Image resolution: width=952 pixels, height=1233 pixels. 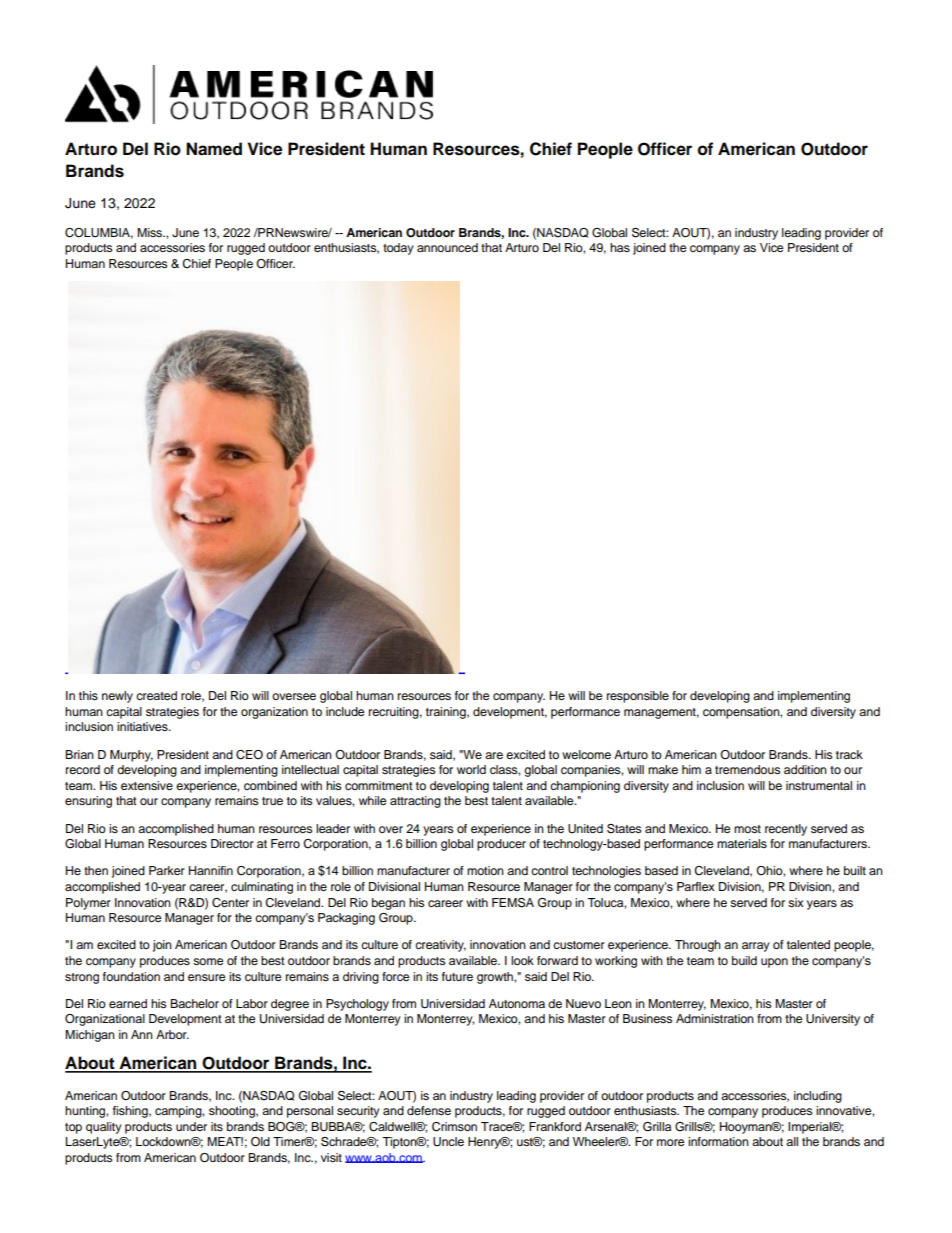 What do you see at coordinates (638, 697) in the screenshot?
I see `responsible` at bounding box center [638, 697].
